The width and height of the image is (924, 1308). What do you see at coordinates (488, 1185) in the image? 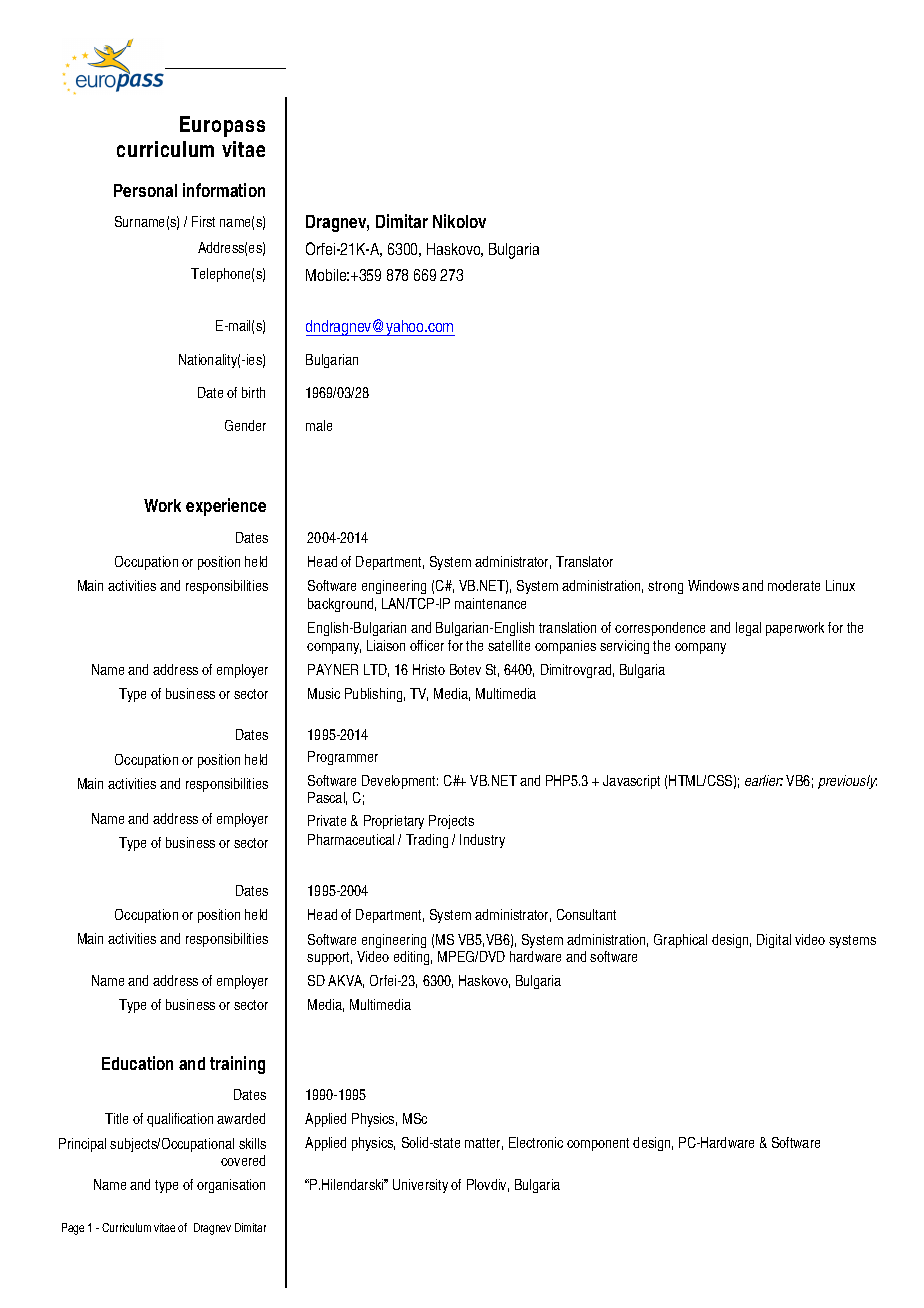
I see `Plovdiv` at bounding box center [488, 1185].
